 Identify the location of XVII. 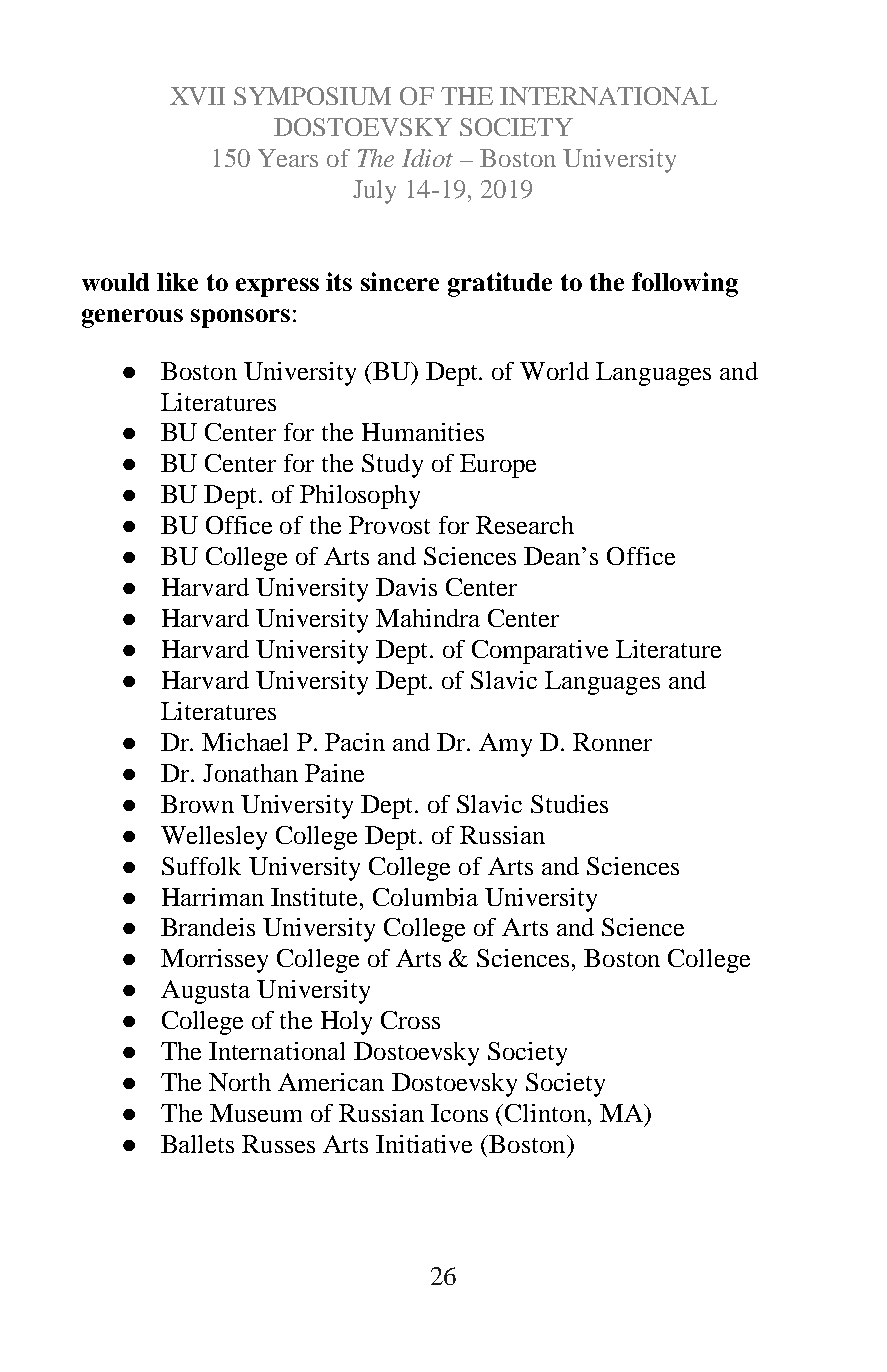
(197, 96).
